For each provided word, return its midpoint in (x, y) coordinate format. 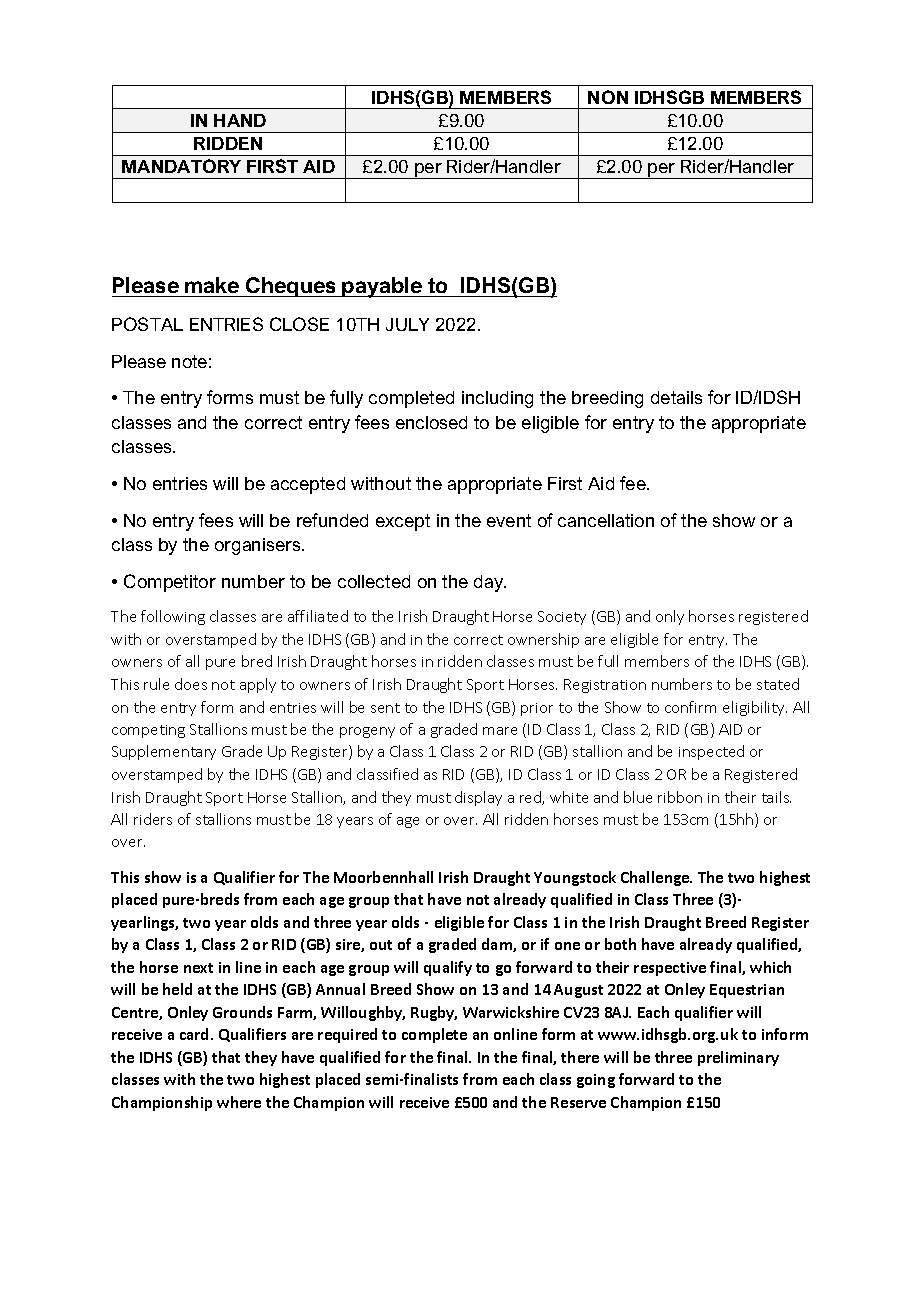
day (490, 583)
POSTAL (147, 324)
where (239, 1102)
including (497, 399)
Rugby (434, 1013)
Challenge (656, 878)
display (478, 798)
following (173, 617)
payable (383, 287)
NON (608, 97)
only (670, 617)
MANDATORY (181, 166)
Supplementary (164, 752)
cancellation (606, 520)
